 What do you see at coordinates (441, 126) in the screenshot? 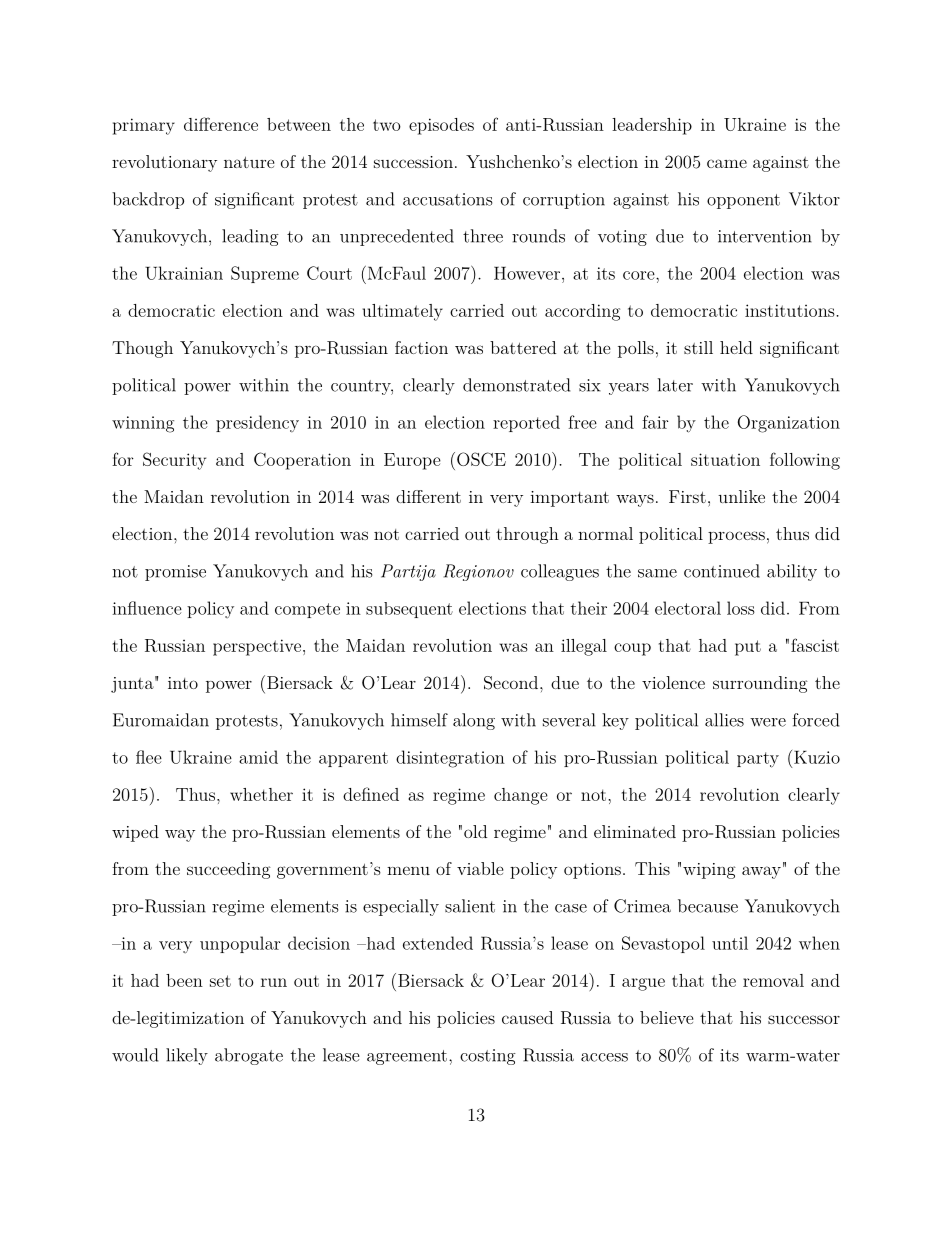
I see `episodes` at bounding box center [441, 126].
